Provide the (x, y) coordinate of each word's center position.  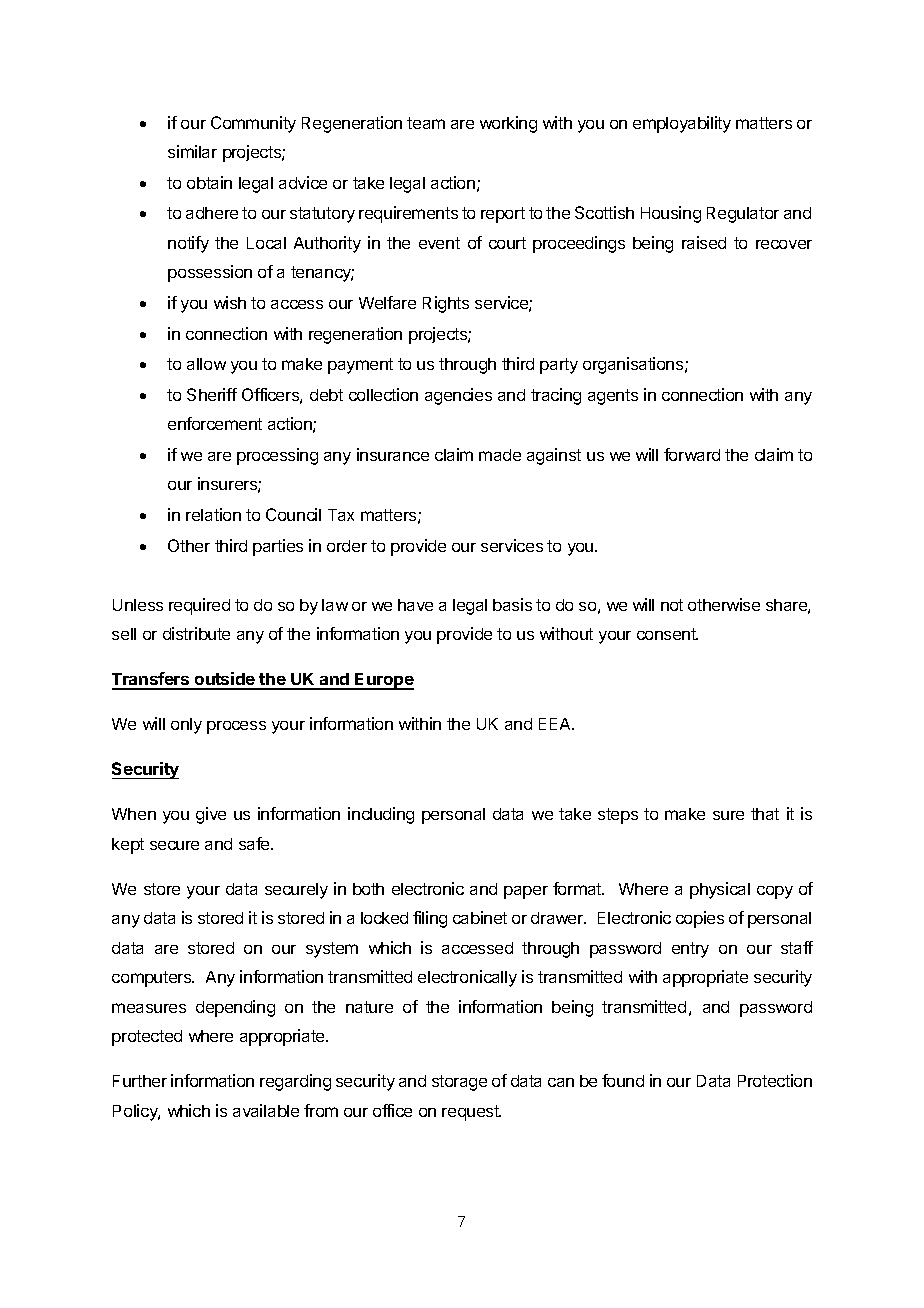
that (765, 814)
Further (140, 1081)
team (426, 123)
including (381, 815)
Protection (775, 1080)
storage (459, 1083)
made (500, 455)
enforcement (215, 423)
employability (682, 124)
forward (692, 454)
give (211, 815)
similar (192, 151)
